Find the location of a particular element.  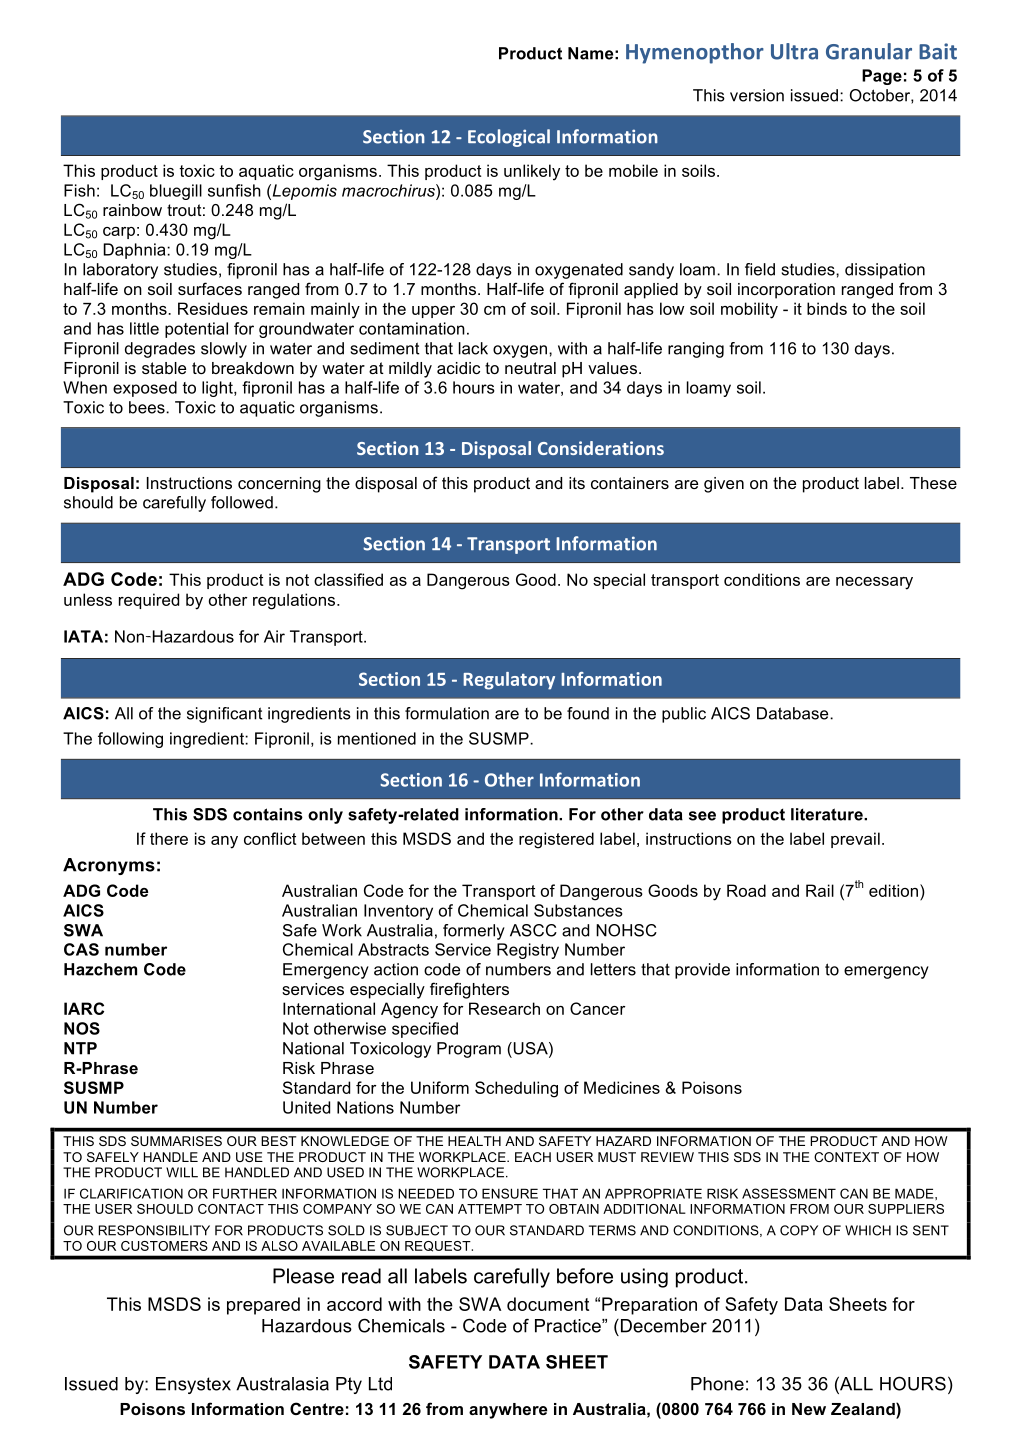

unlikely is located at coordinates (532, 172).
